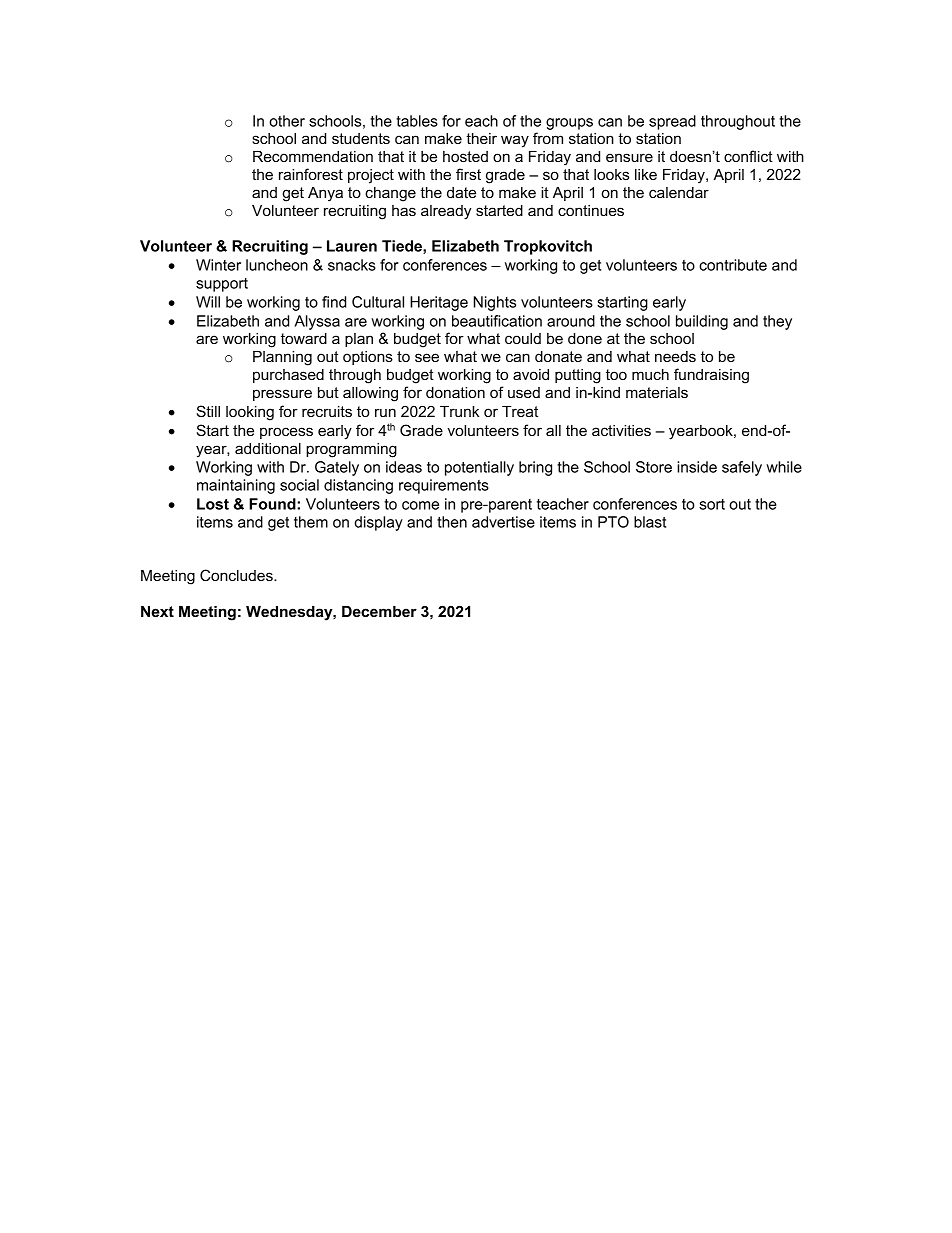 The height and width of the page is (1233, 952). What do you see at coordinates (481, 138) in the page?
I see `their` at bounding box center [481, 138].
